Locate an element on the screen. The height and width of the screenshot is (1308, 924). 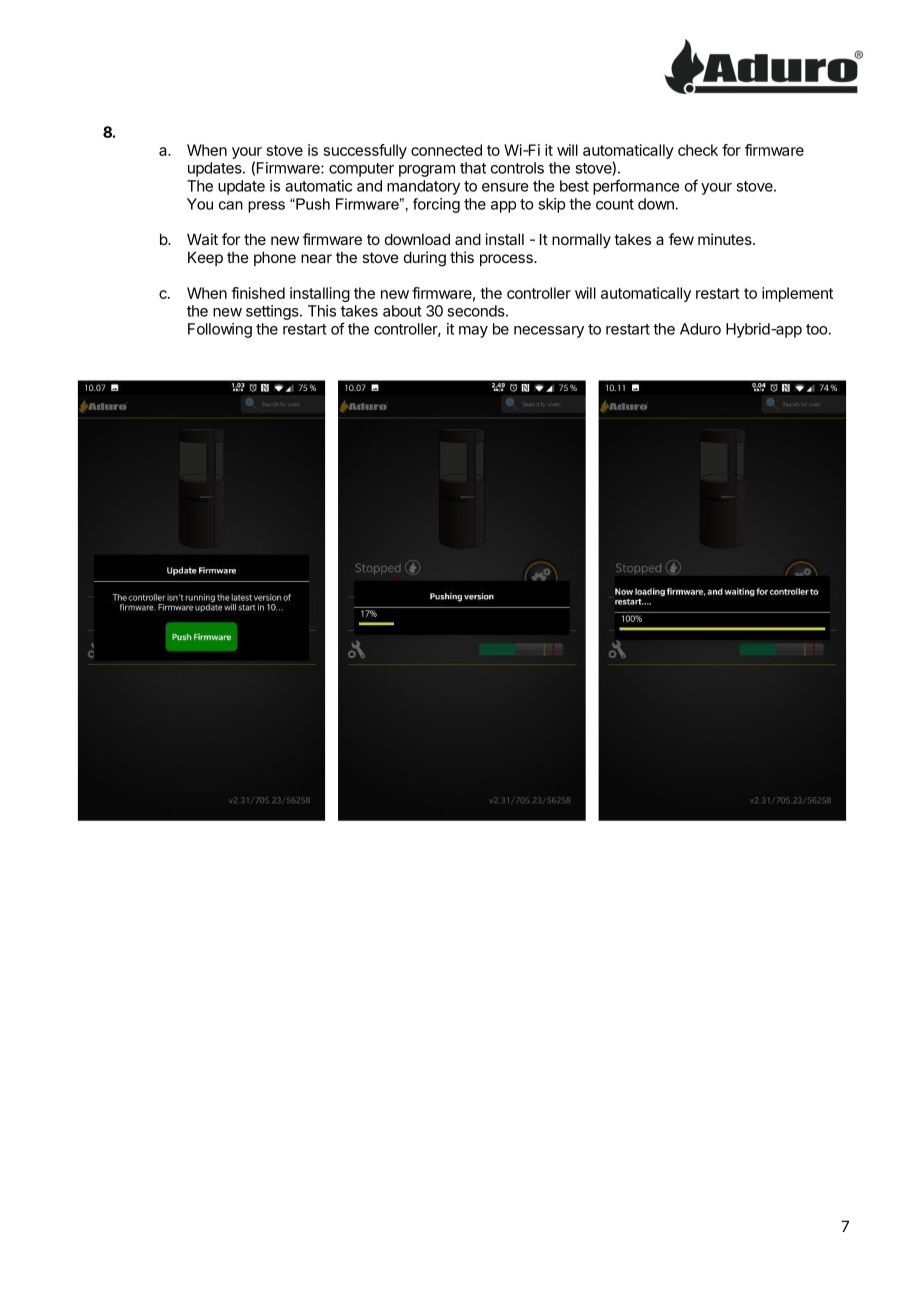
may is located at coordinates (473, 332).
